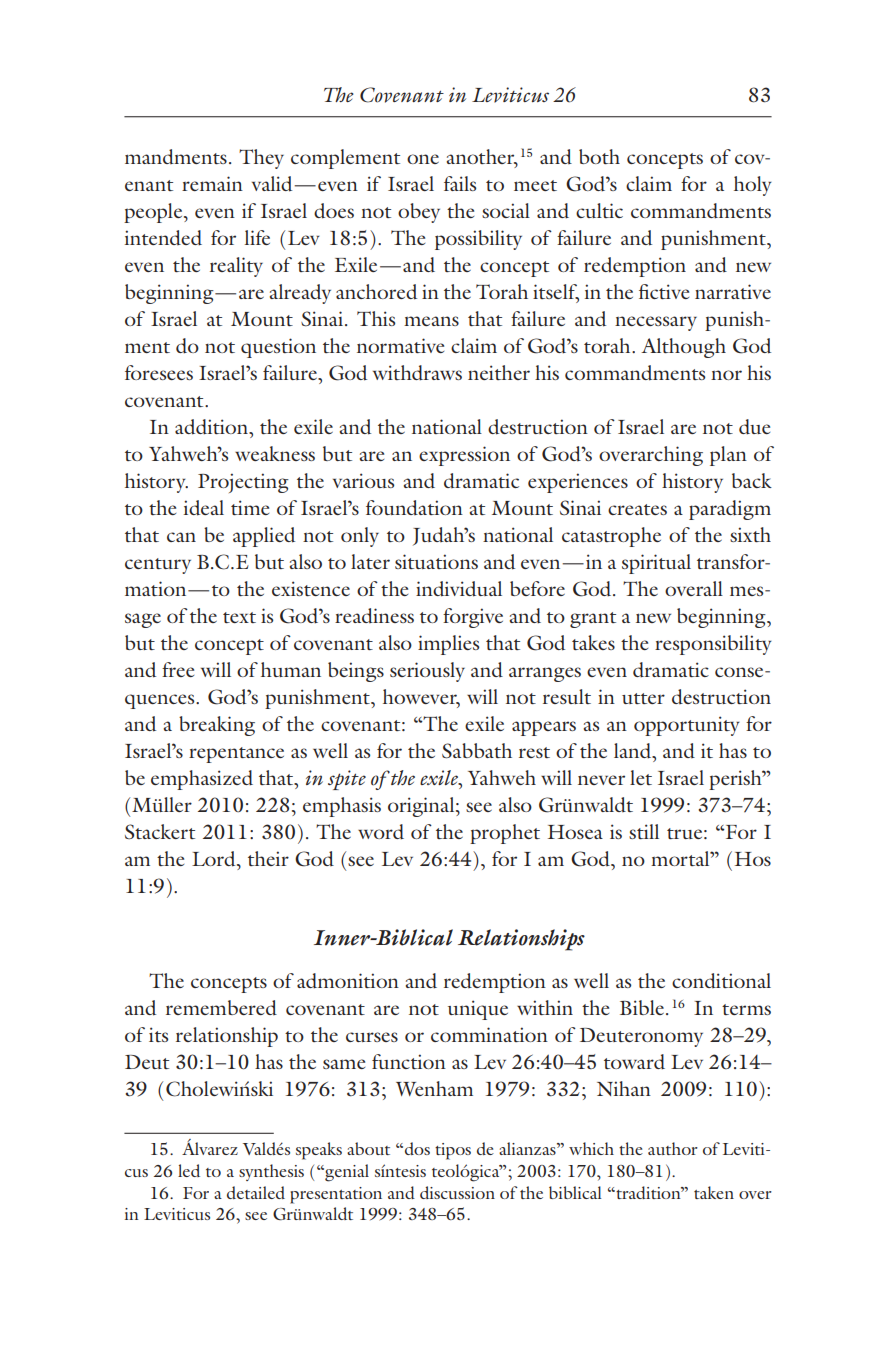  Describe the element at coordinates (178, 669) in the image. I see `free` at that location.
